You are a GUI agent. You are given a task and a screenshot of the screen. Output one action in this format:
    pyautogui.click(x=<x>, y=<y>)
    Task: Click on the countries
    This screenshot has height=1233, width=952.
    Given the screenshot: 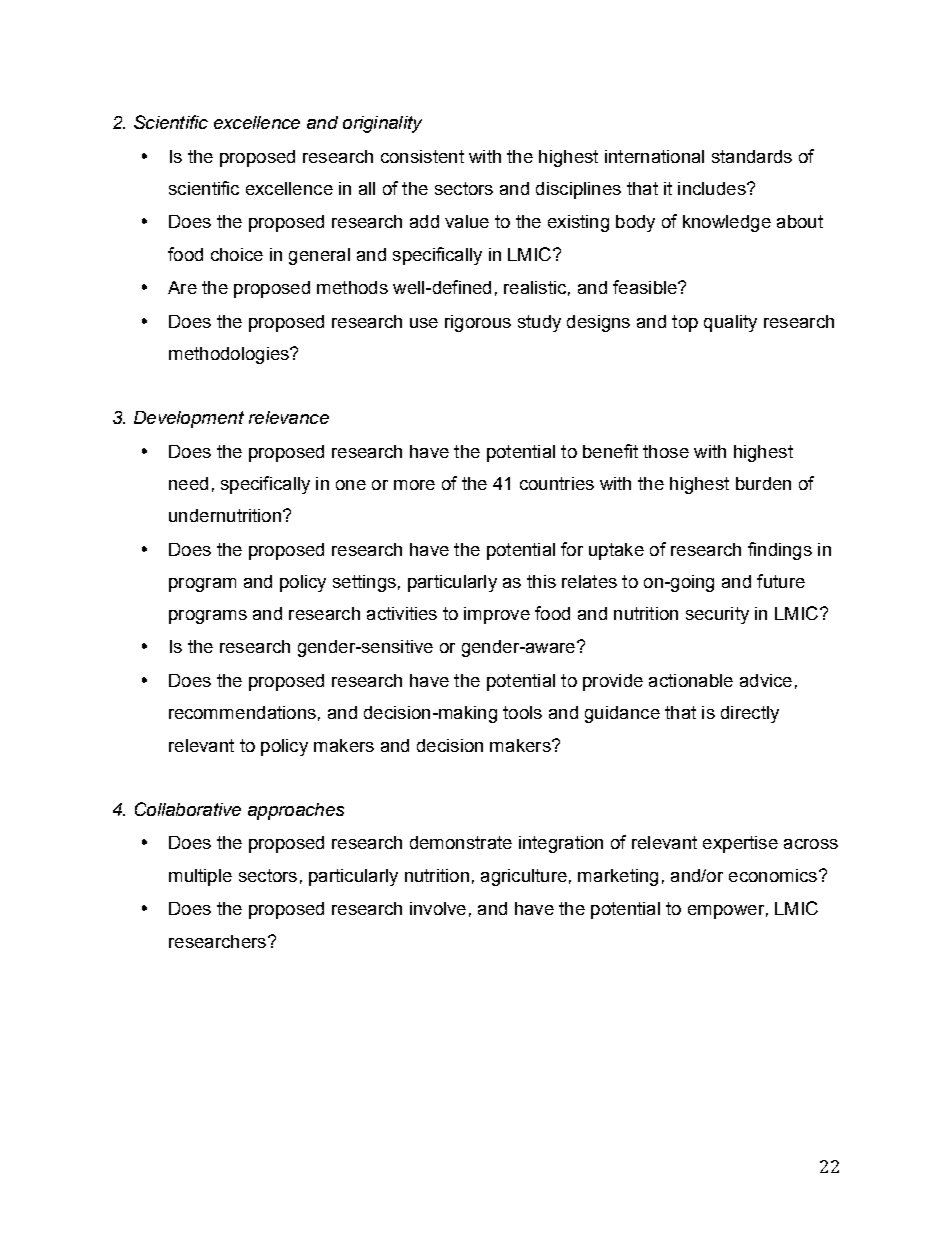 What is the action you would take?
    pyautogui.click(x=557, y=483)
